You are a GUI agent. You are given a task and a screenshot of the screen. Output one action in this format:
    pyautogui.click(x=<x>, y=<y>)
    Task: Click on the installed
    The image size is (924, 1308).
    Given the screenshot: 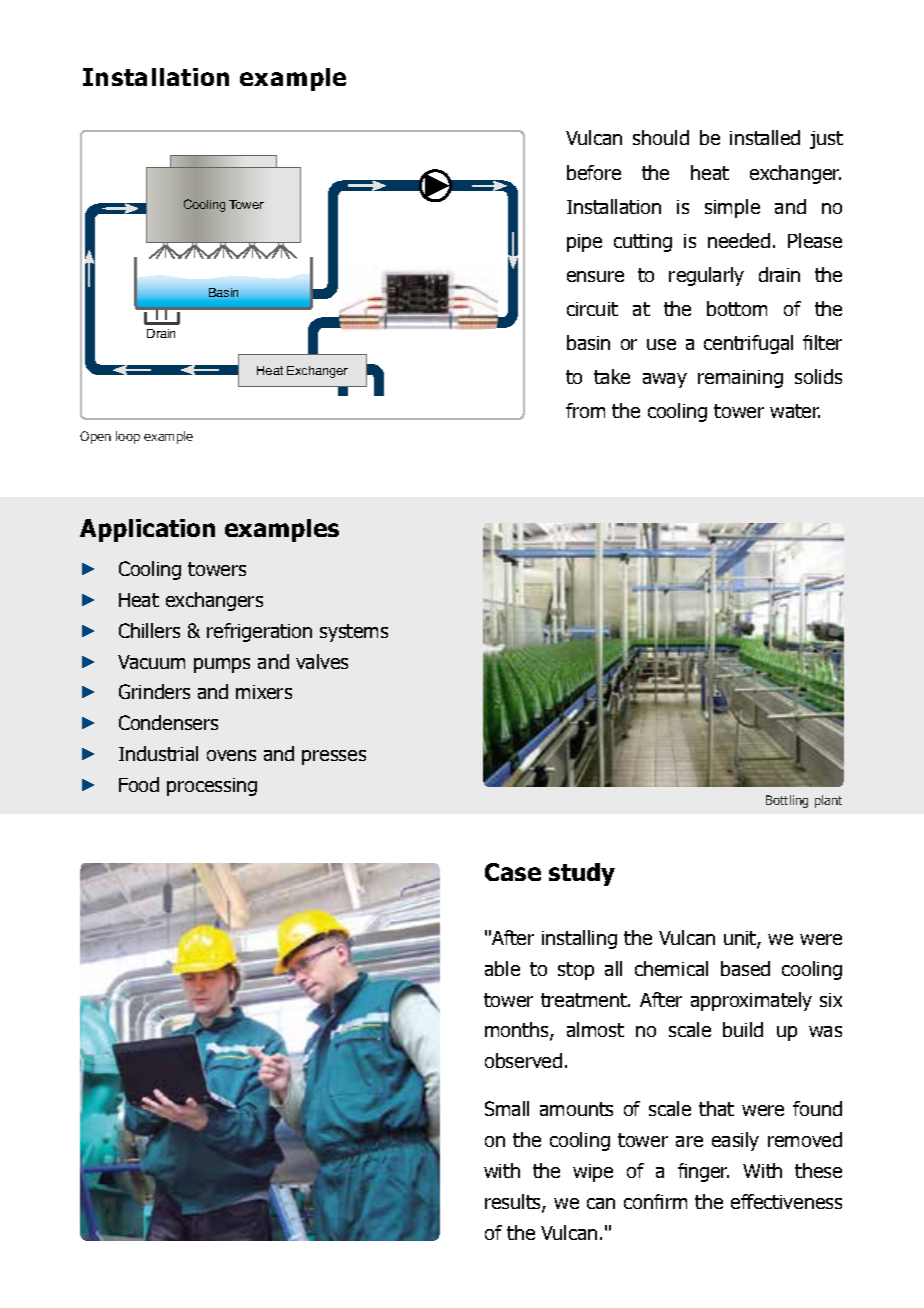 What is the action you would take?
    pyautogui.click(x=765, y=137)
